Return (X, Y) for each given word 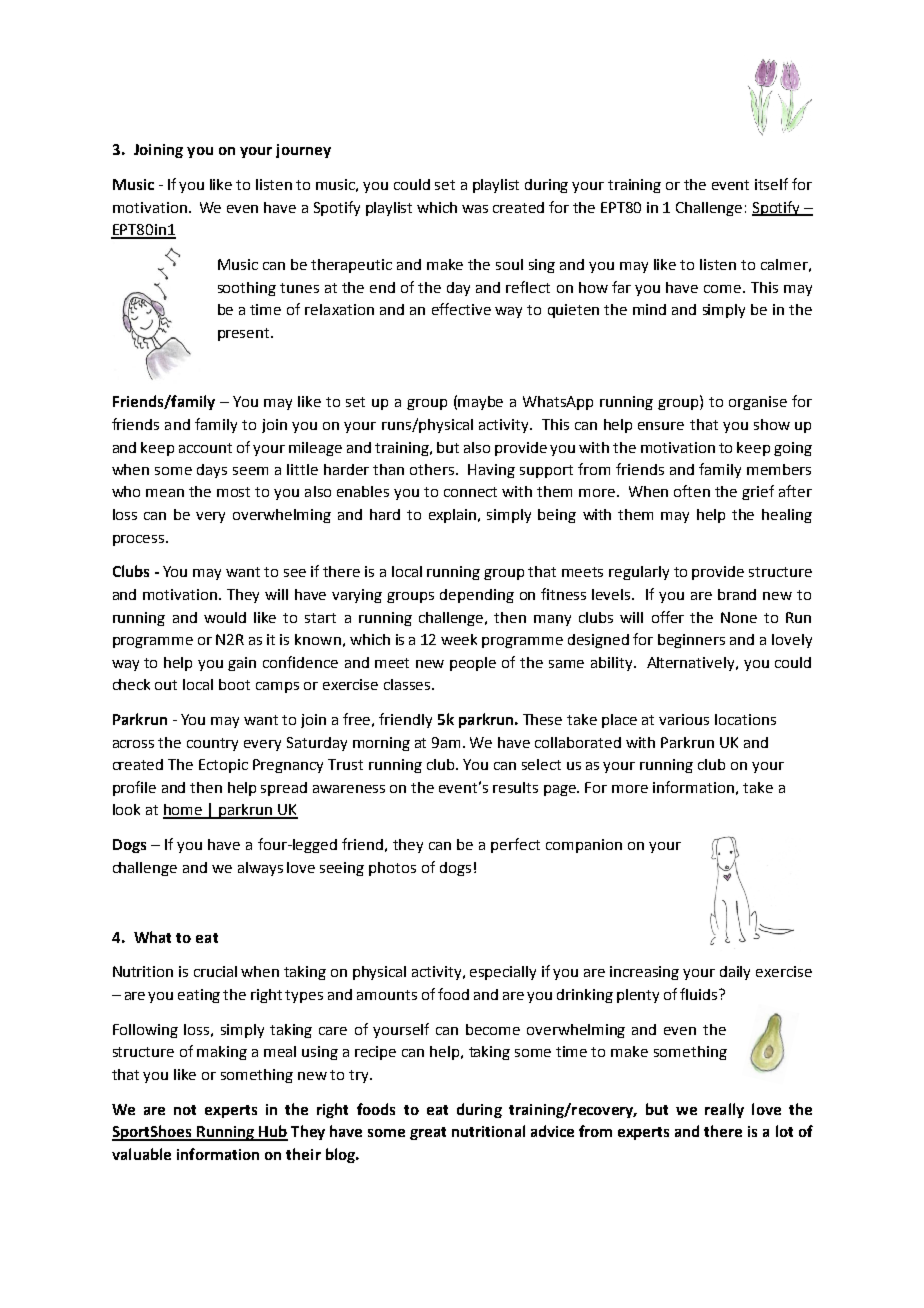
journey (303, 151)
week (459, 639)
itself (771, 184)
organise (758, 403)
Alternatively (692, 664)
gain (242, 664)
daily (735, 973)
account (205, 448)
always (260, 869)
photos (392, 869)
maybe (480, 403)
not (185, 1110)
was (475, 209)
